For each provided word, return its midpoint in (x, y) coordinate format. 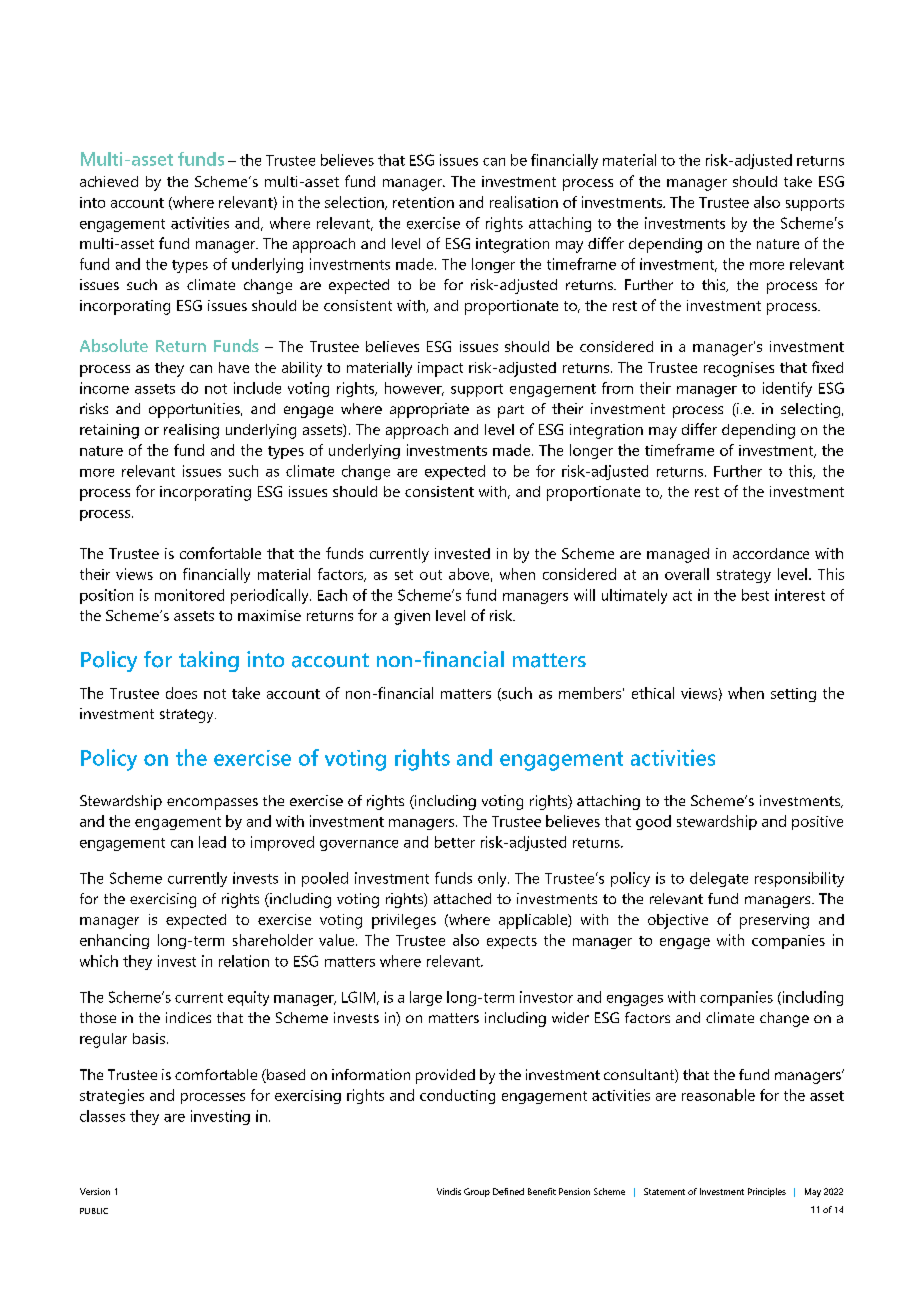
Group (477, 1192)
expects (512, 942)
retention (423, 202)
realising (191, 431)
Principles (767, 1192)
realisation (524, 202)
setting (793, 695)
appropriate (429, 410)
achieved (109, 181)
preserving (774, 921)
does (181, 693)
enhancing (114, 941)
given (412, 617)
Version (95, 1191)
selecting (812, 410)
